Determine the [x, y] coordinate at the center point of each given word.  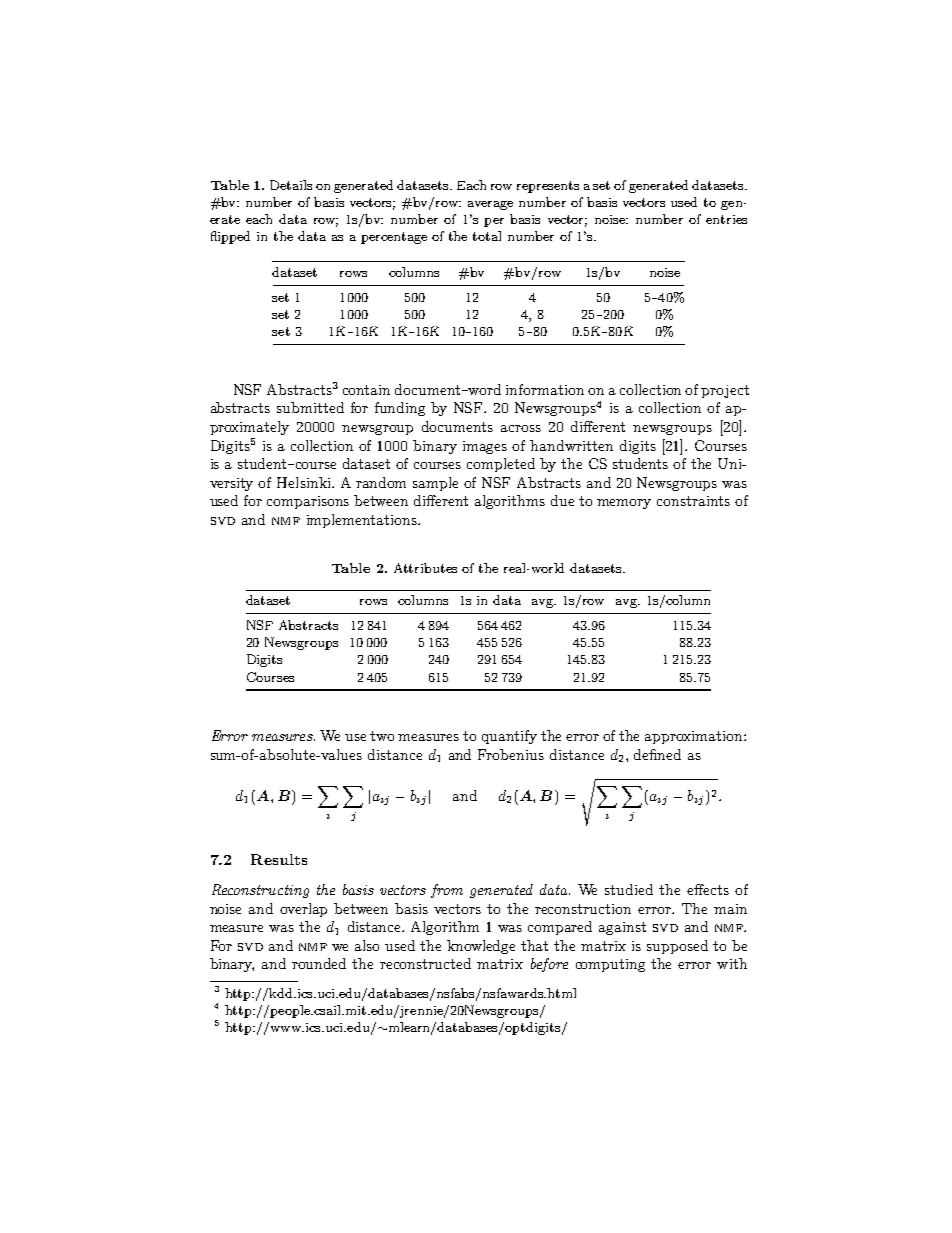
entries [726, 219]
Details [291, 185]
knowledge [481, 947]
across [521, 428]
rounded [319, 963]
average [490, 205]
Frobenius [511, 754]
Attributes [425, 568]
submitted [310, 407]
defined [657, 754]
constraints [693, 501]
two [382, 736]
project [725, 391]
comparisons [308, 502]
